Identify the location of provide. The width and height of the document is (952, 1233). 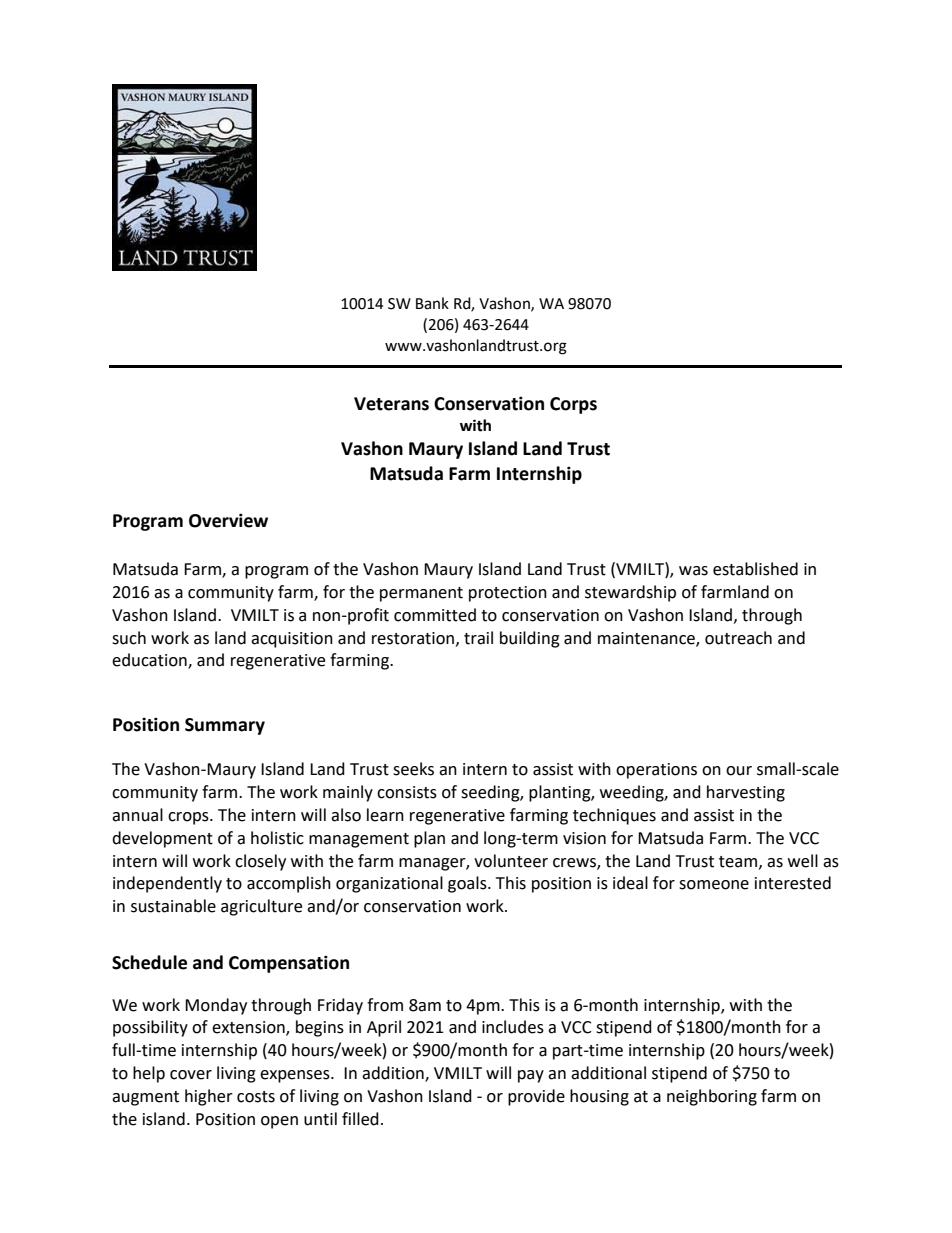
(536, 1097).
